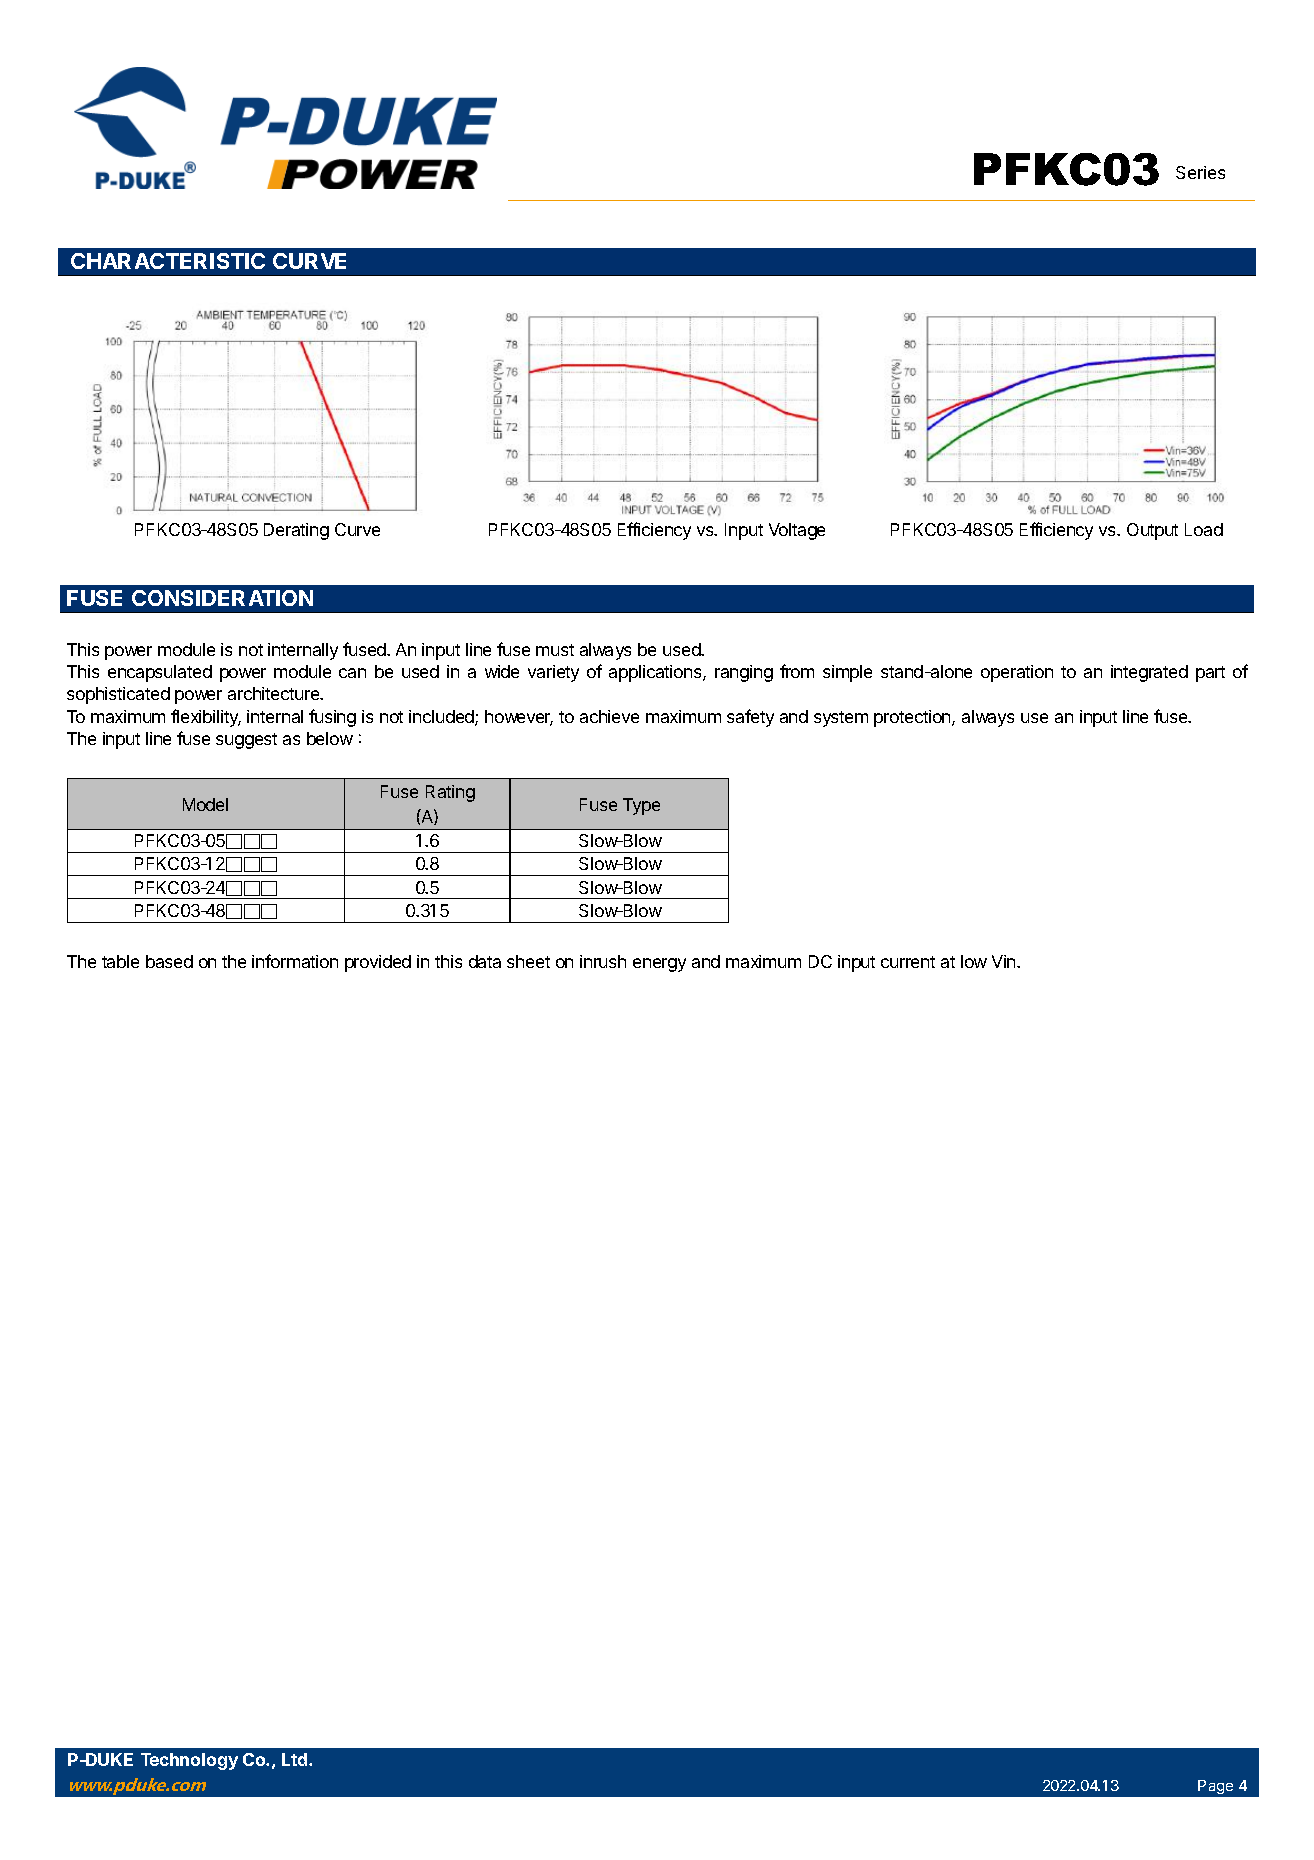 The height and width of the document is (1860, 1314). Describe the element at coordinates (294, 1759) in the document. I see `Ltd` at that location.
